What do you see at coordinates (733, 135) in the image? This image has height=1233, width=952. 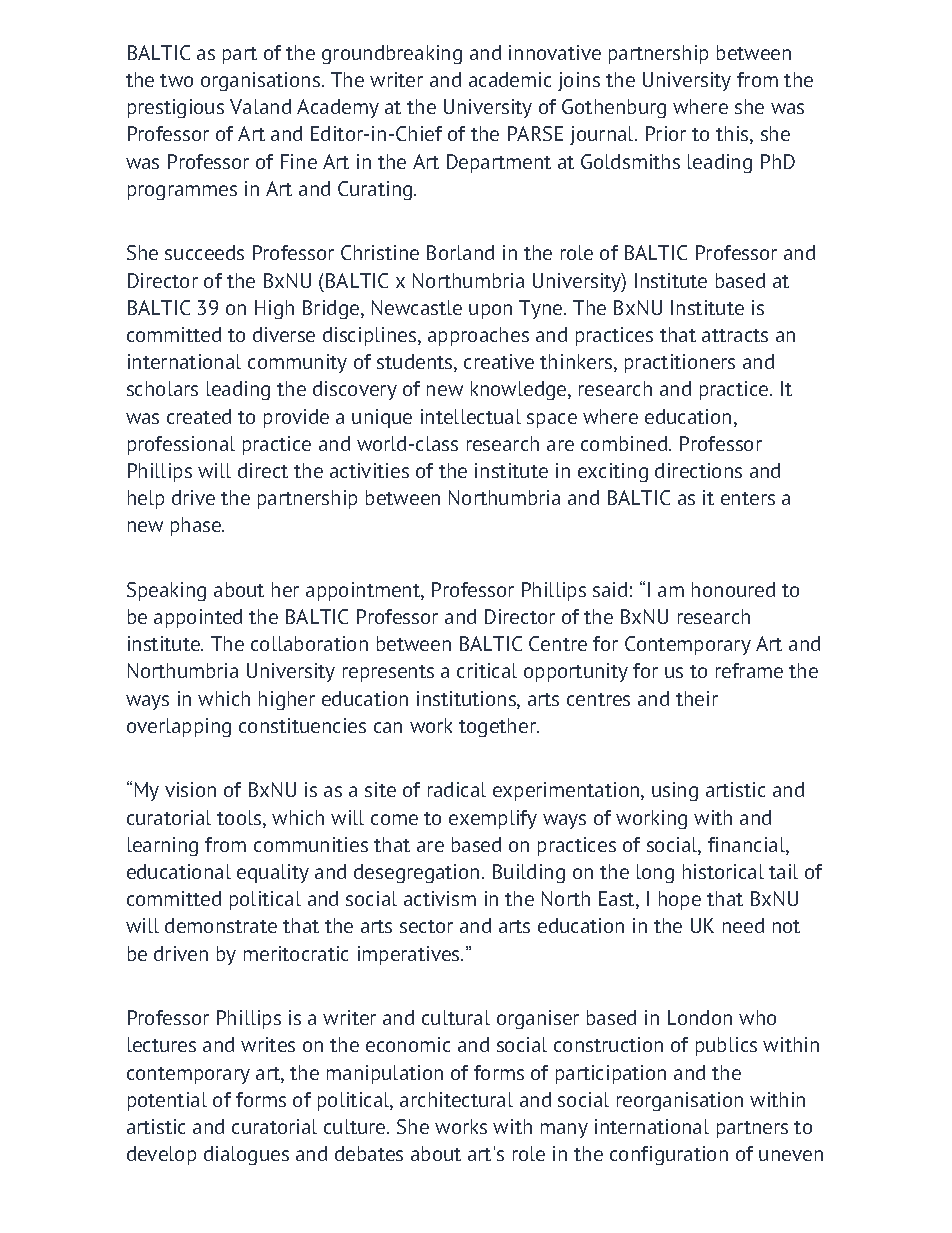 I see `this` at bounding box center [733, 135].
